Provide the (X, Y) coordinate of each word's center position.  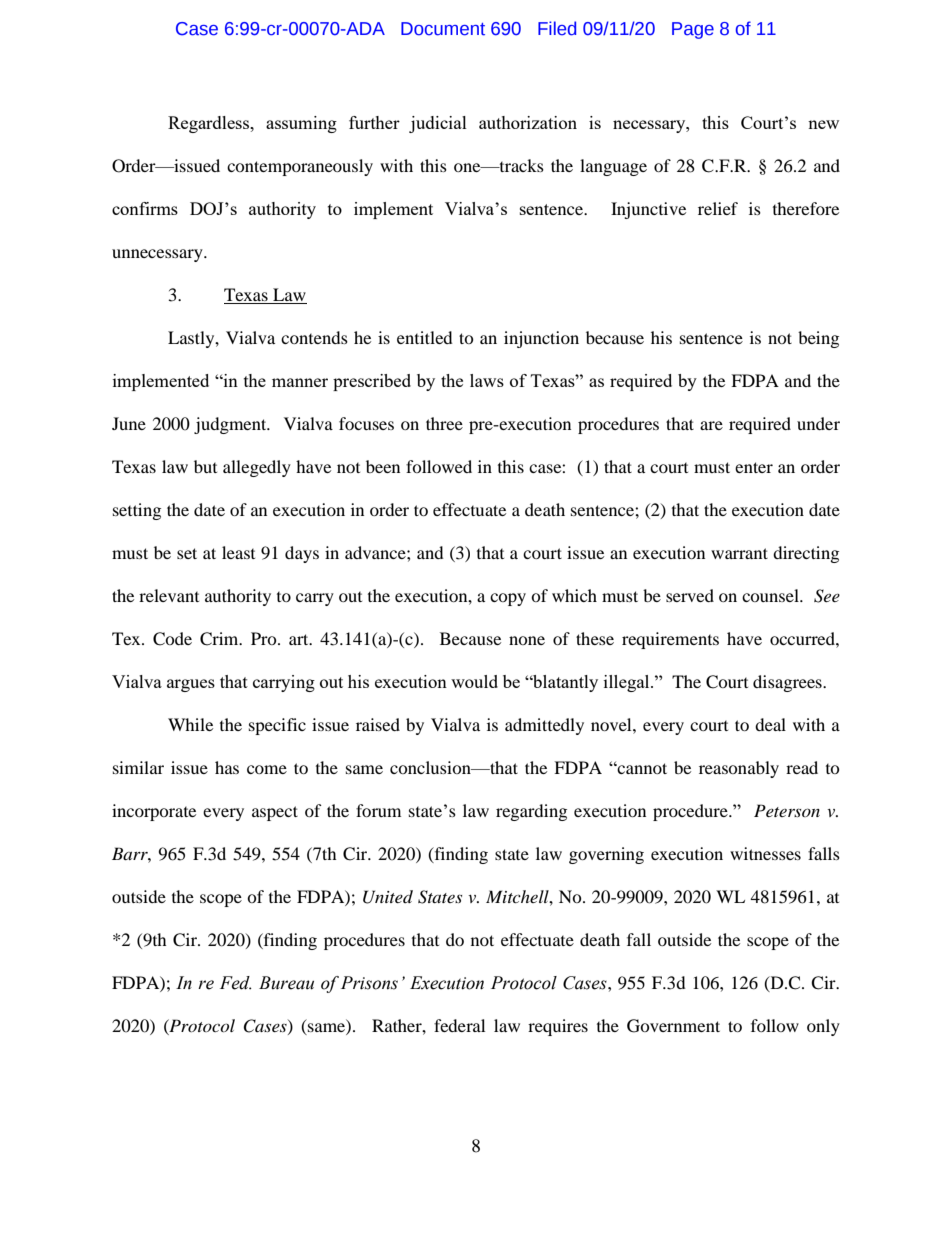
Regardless (210, 124)
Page (693, 30)
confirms (145, 208)
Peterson (787, 810)
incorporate (154, 812)
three (444, 423)
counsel (771, 595)
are (711, 425)
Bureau (286, 983)
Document (443, 29)
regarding (531, 812)
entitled (425, 337)
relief (718, 208)
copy (508, 599)
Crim (220, 639)
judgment (231, 425)
